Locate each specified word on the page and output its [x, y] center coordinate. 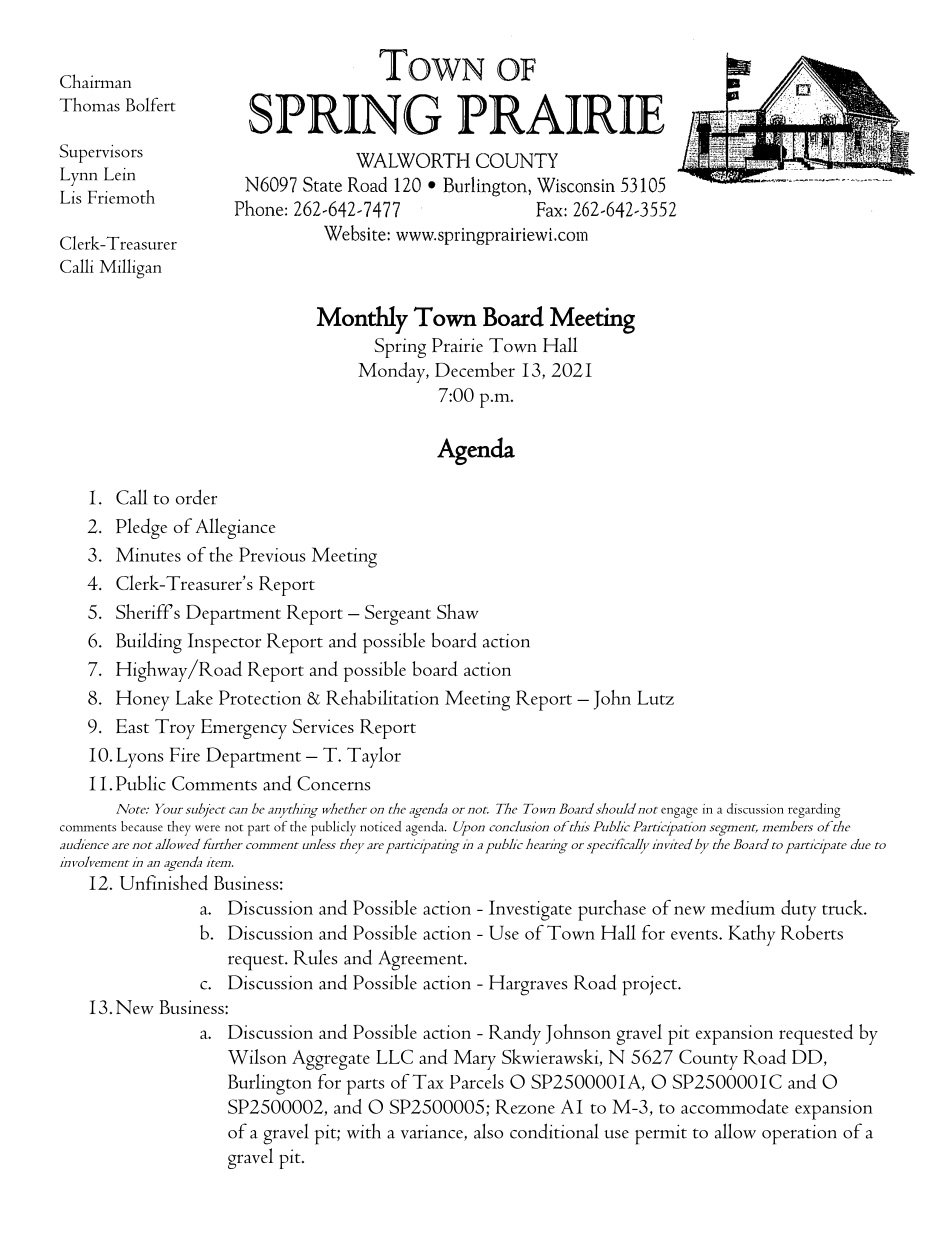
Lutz [655, 697]
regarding [814, 810]
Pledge [141, 528]
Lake [194, 697]
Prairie [457, 345]
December [475, 369]
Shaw [457, 611]
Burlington [270, 1084]
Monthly [362, 320]
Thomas [89, 104]
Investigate [530, 910]
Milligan [131, 269]
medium [743, 907]
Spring [400, 348]
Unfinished [164, 882]
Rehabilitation [382, 697]
